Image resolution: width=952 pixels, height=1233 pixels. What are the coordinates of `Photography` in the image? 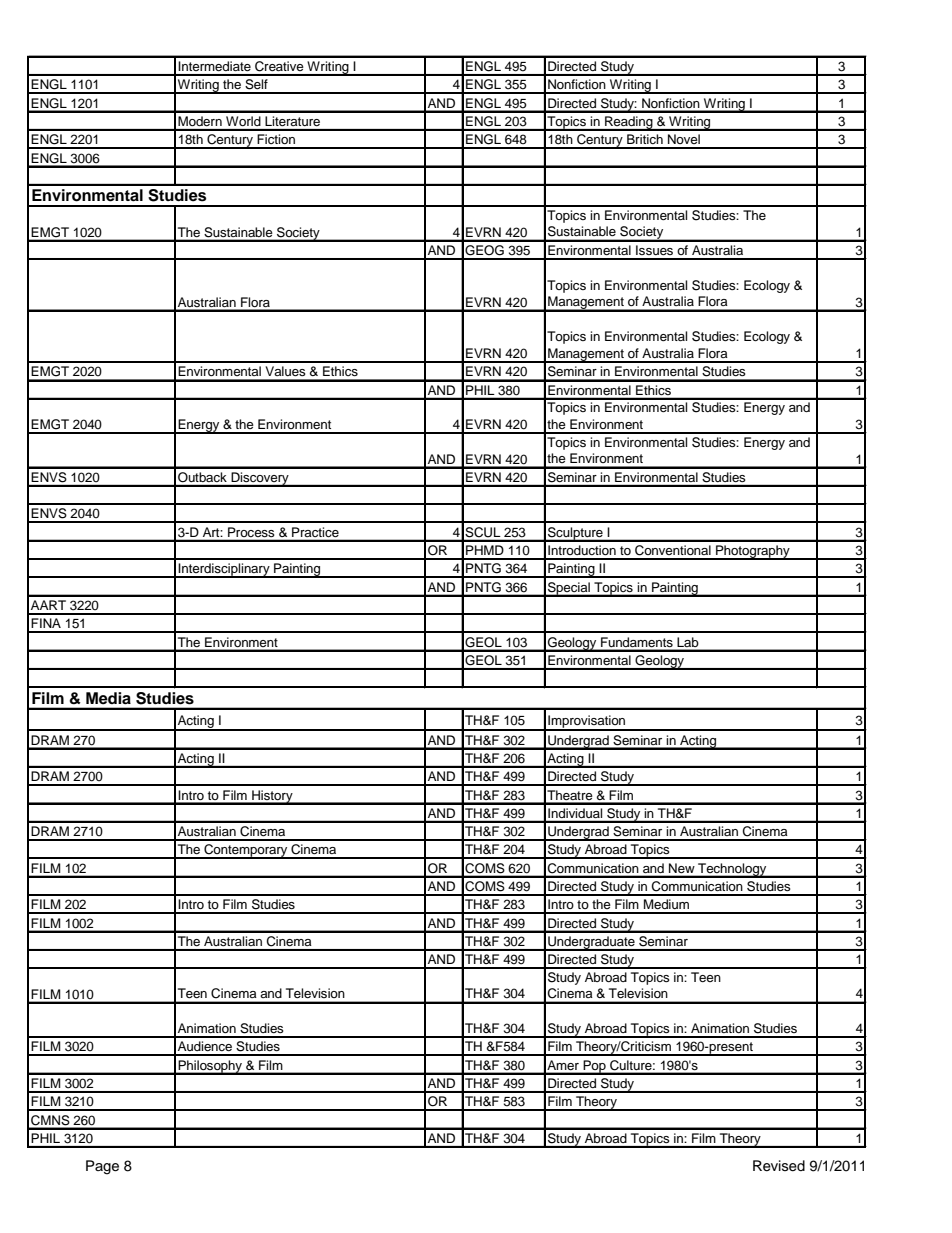 It's located at (753, 552).
